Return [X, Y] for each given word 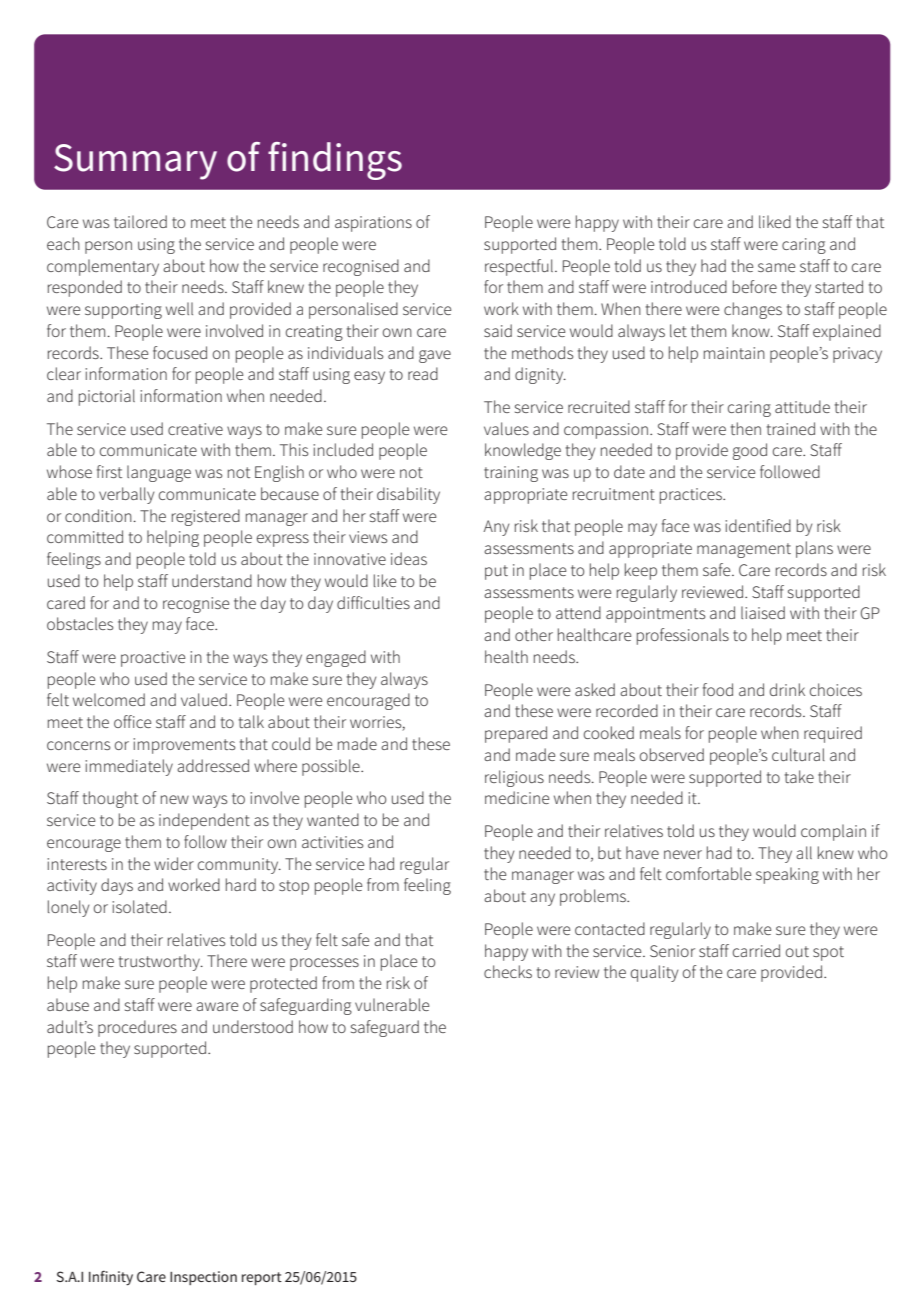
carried [756, 950]
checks [508, 971]
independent [204, 821]
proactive [153, 659]
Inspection [203, 1278]
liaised [763, 612]
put [496, 572]
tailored [140, 221]
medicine [517, 797]
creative [195, 429]
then [746, 428]
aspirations [373, 224]
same [776, 267]
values [506, 428]
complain [833, 832]
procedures [137, 1028]
